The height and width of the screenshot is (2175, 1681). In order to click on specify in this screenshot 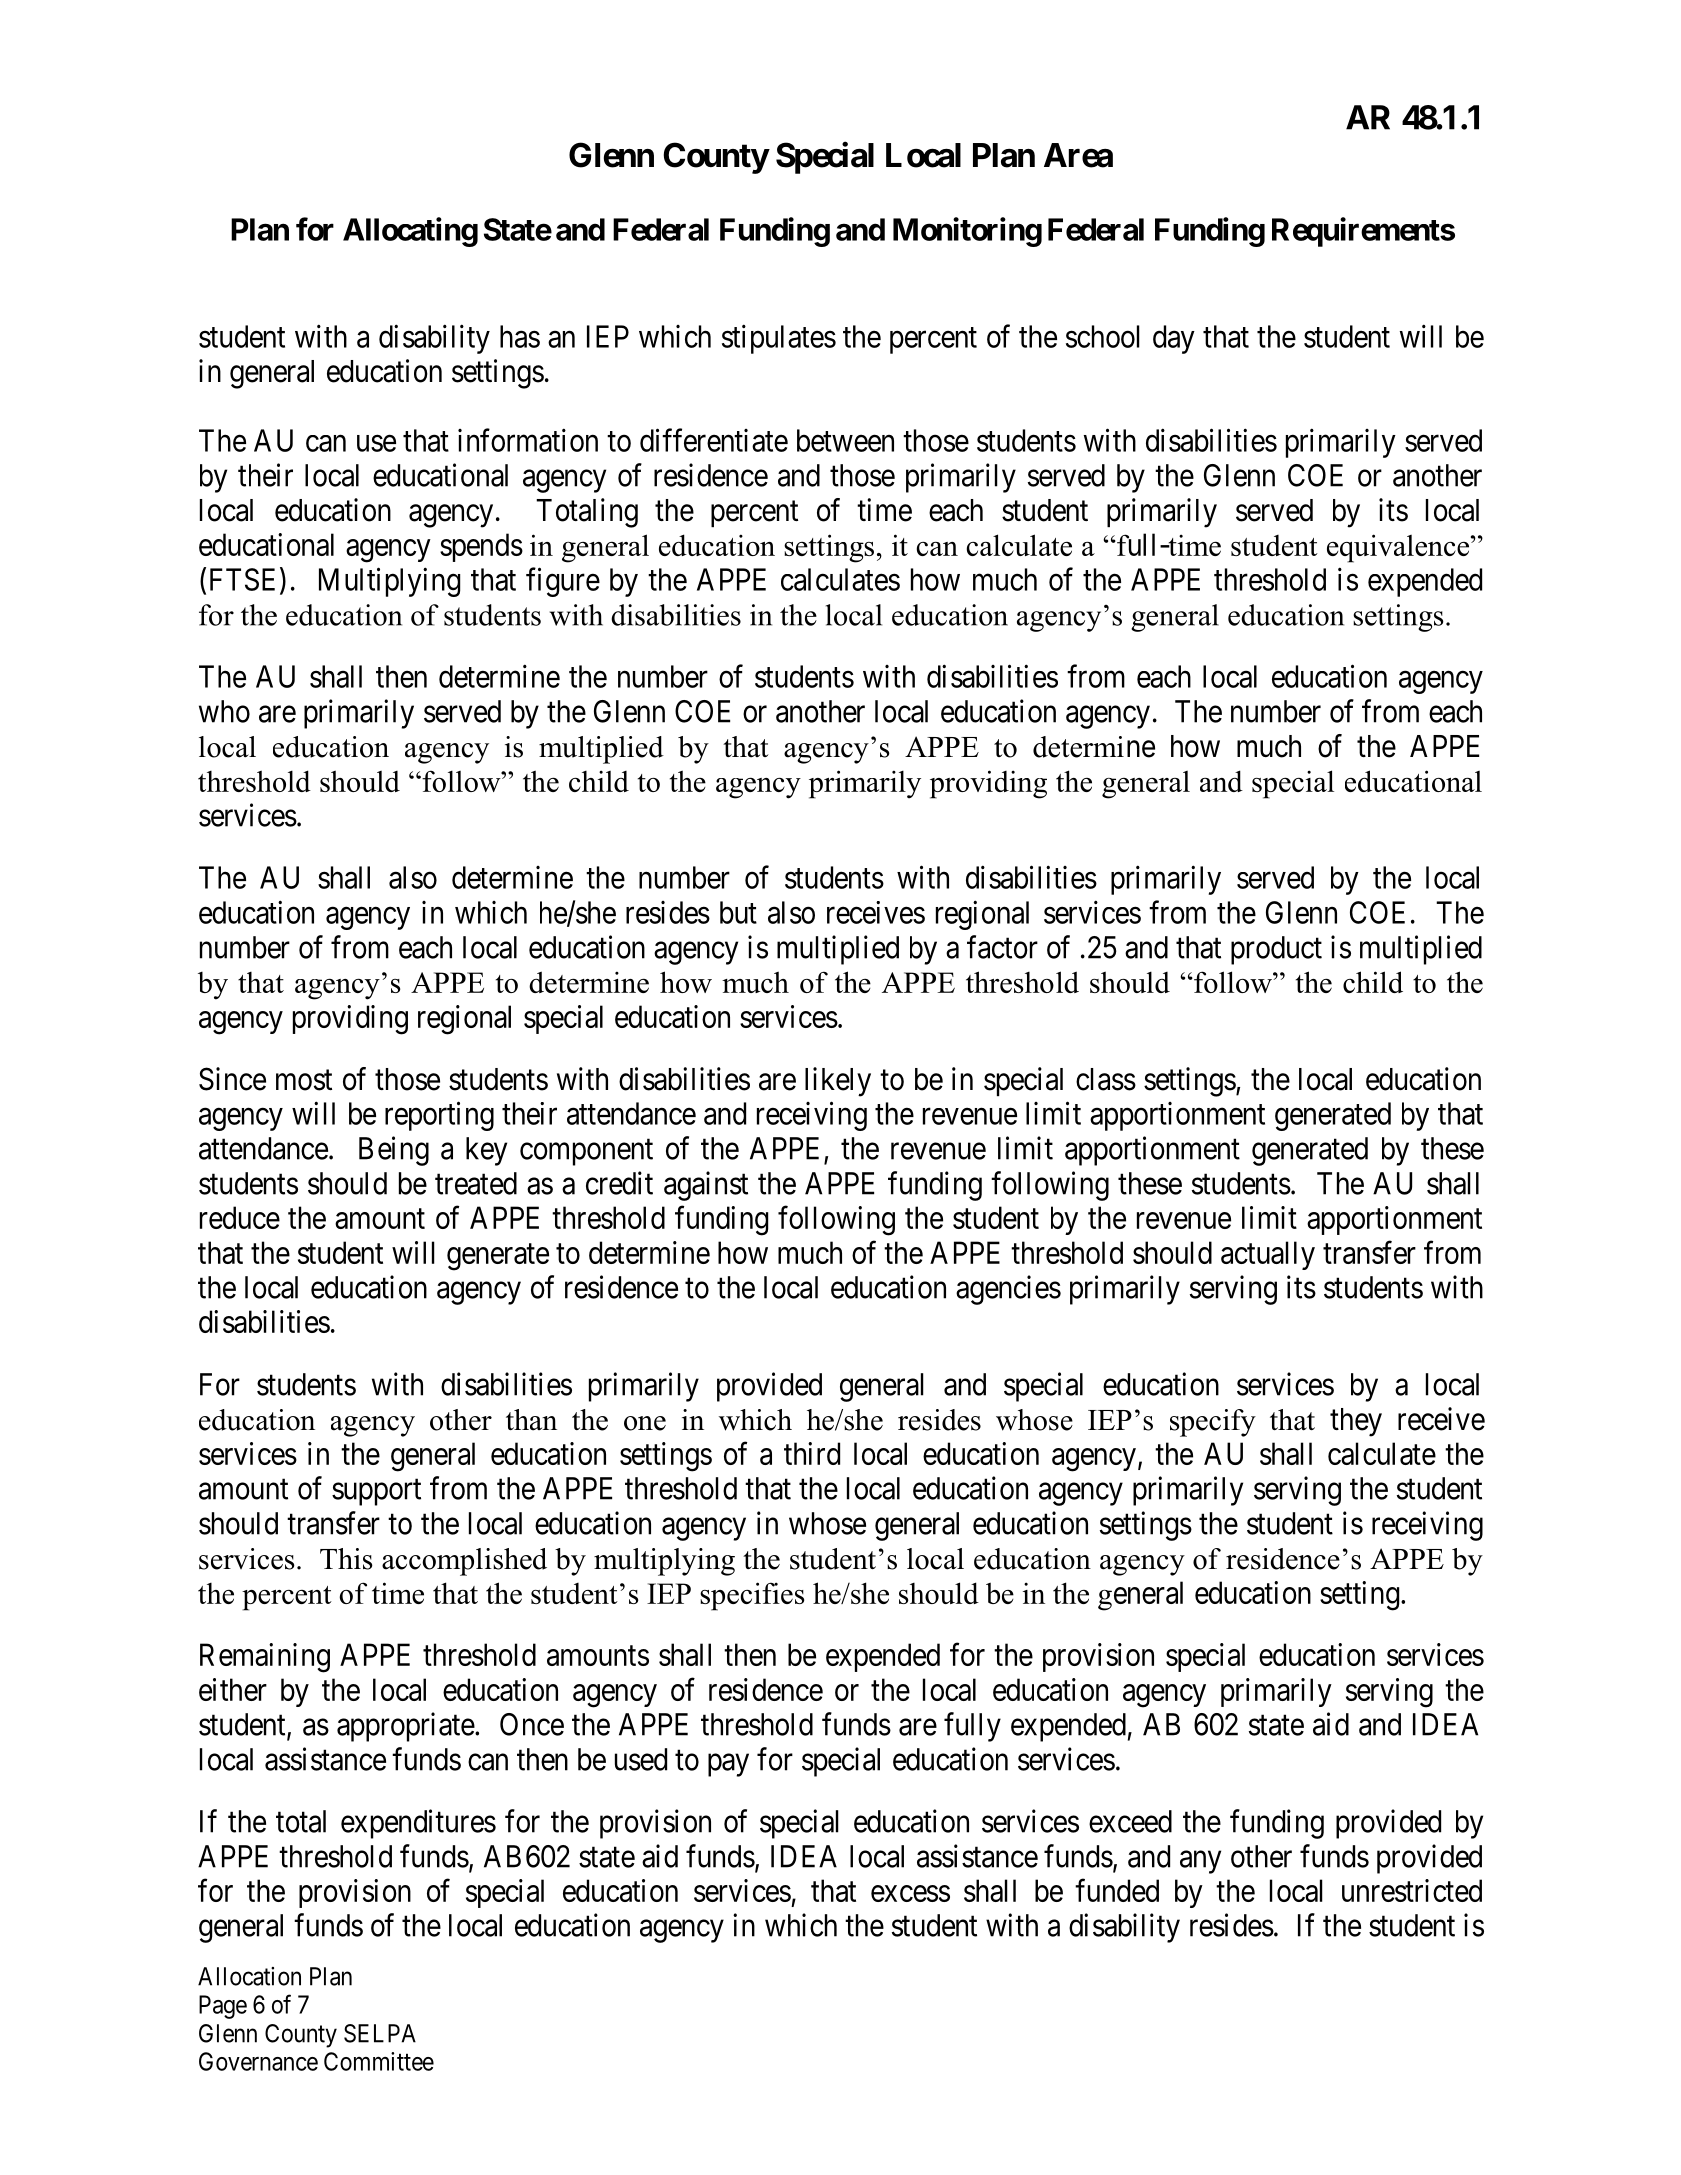, I will do `click(1213, 1423)`.
